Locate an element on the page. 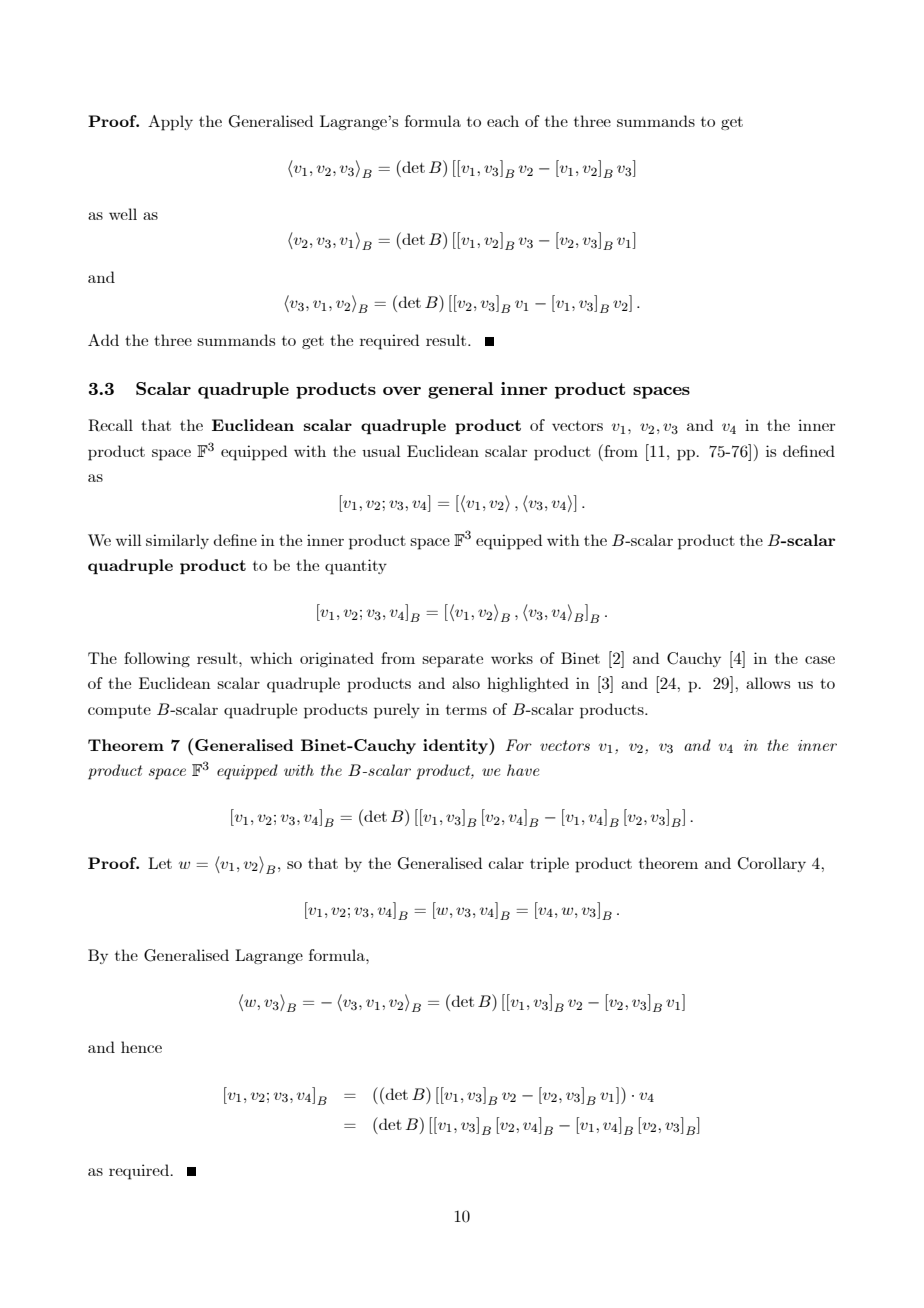 The width and height of the image is (924, 1308). each is located at coordinates (503, 121).
